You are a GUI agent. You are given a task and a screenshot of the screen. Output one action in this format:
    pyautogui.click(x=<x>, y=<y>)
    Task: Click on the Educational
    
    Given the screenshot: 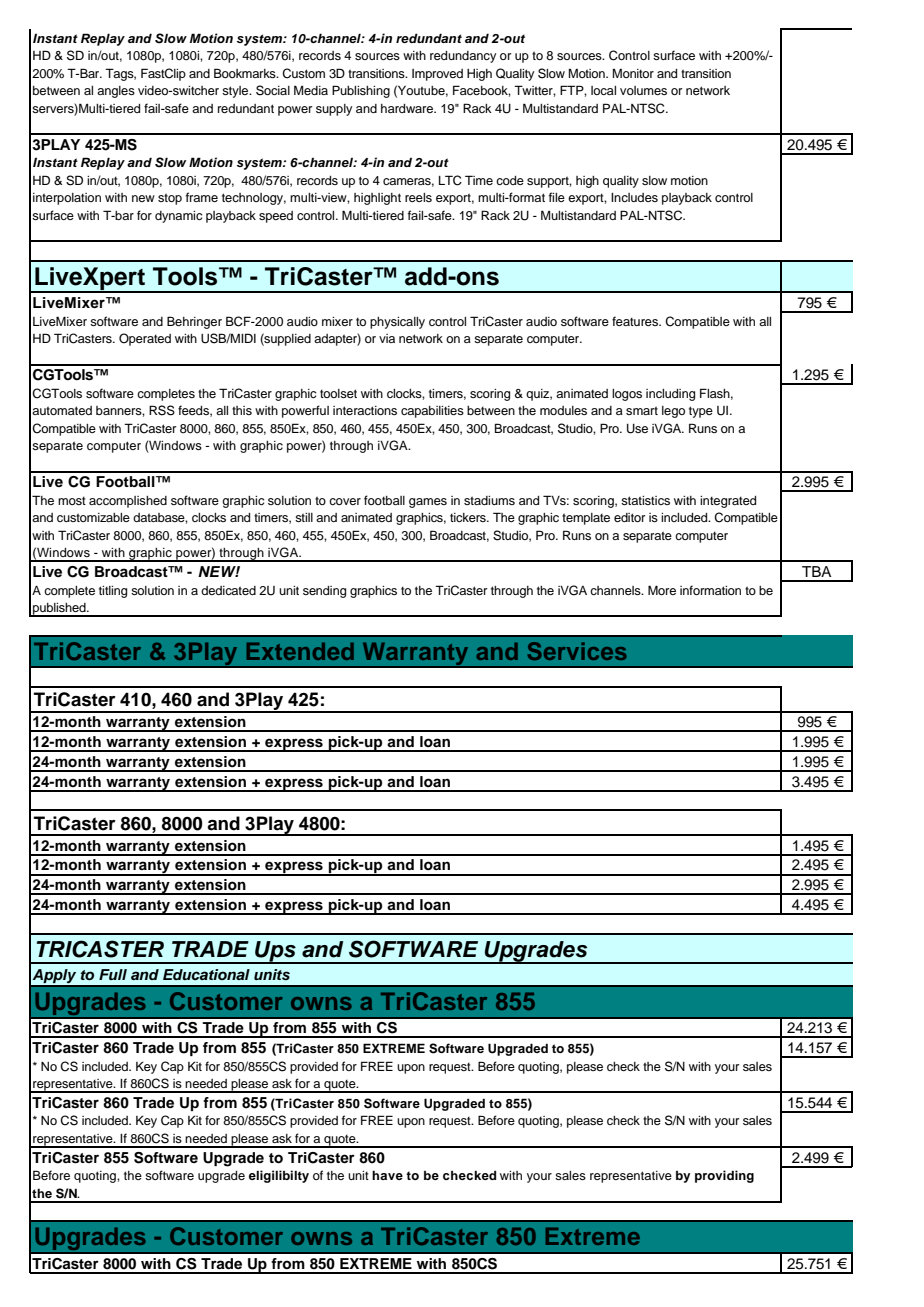 What is the action you would take?
    pyautogui.click(x=206, y=974)
